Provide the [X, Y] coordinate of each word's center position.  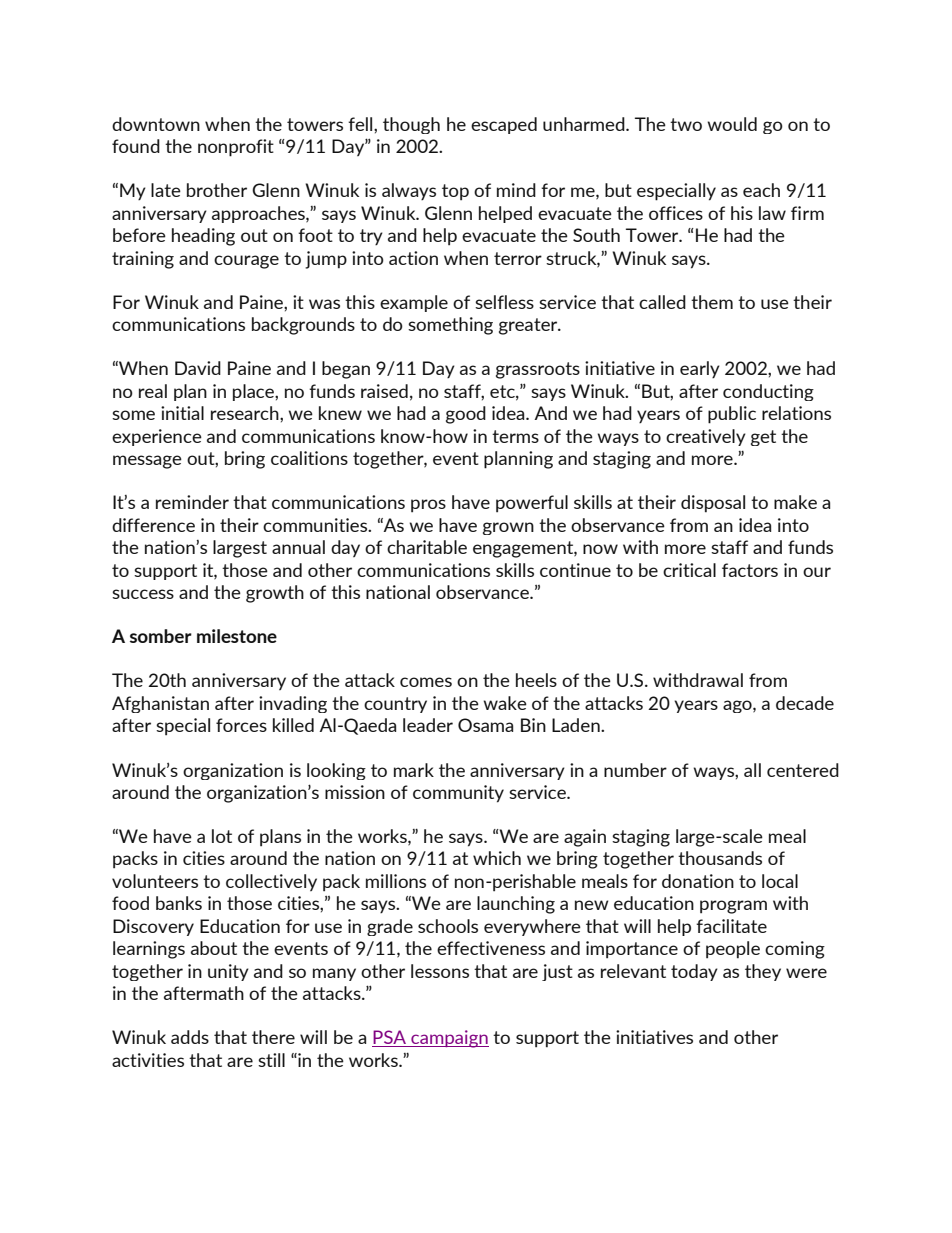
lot [222, 836]
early [700, 369]
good [466, 415]
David [198, 368]
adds [190, 1037]
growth [275, 594]
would [732, 124]
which [497, 858]
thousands [720, 858]
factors [750, 570]
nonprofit [236, 148]
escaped [504, 125]
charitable [427, 547]
